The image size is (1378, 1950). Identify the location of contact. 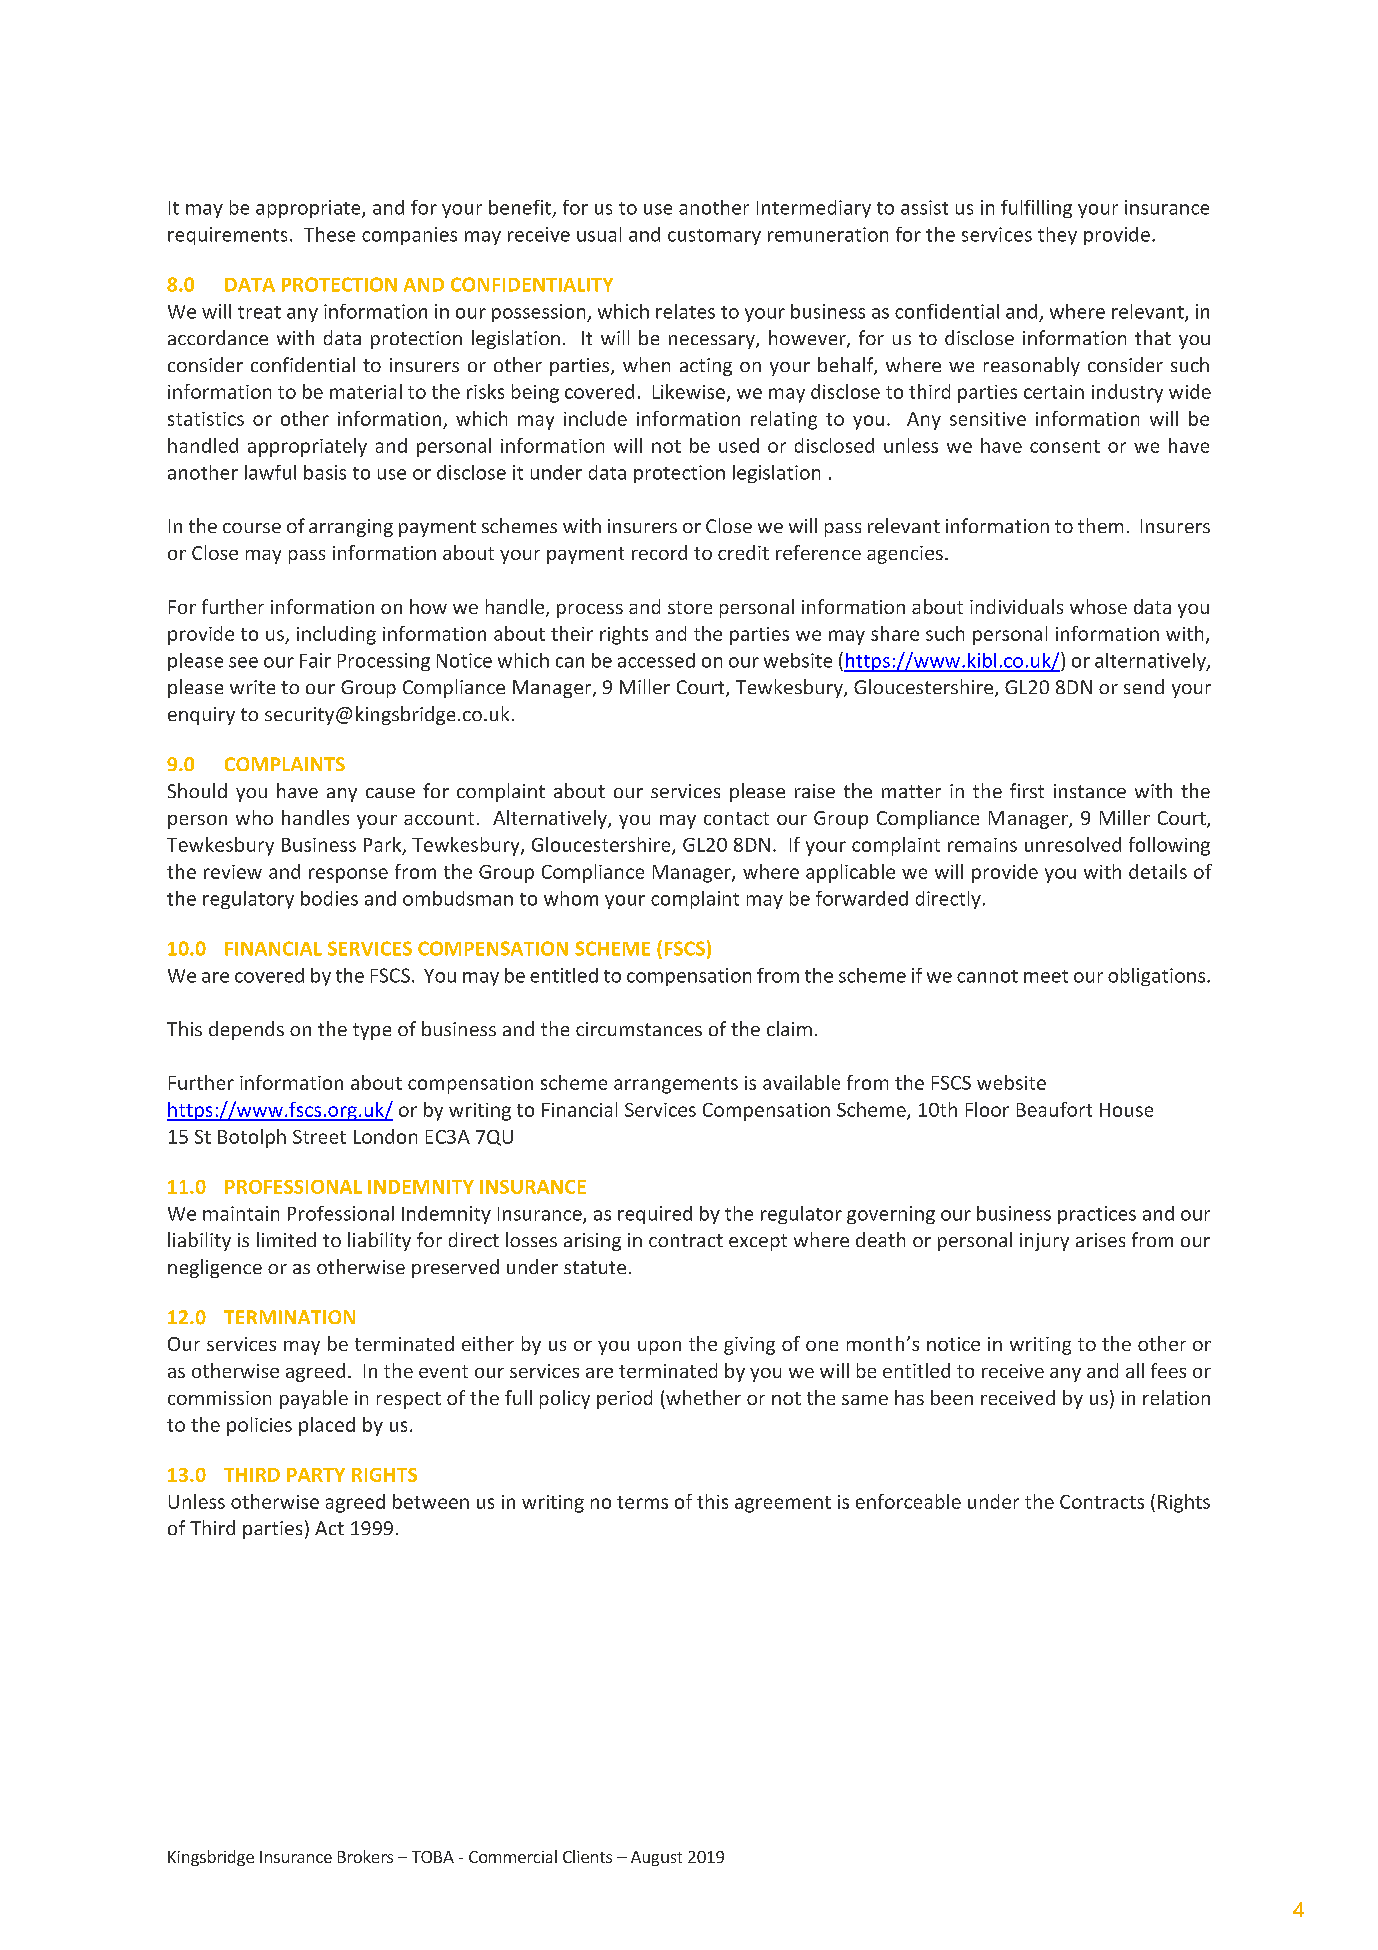
(736, 818).
